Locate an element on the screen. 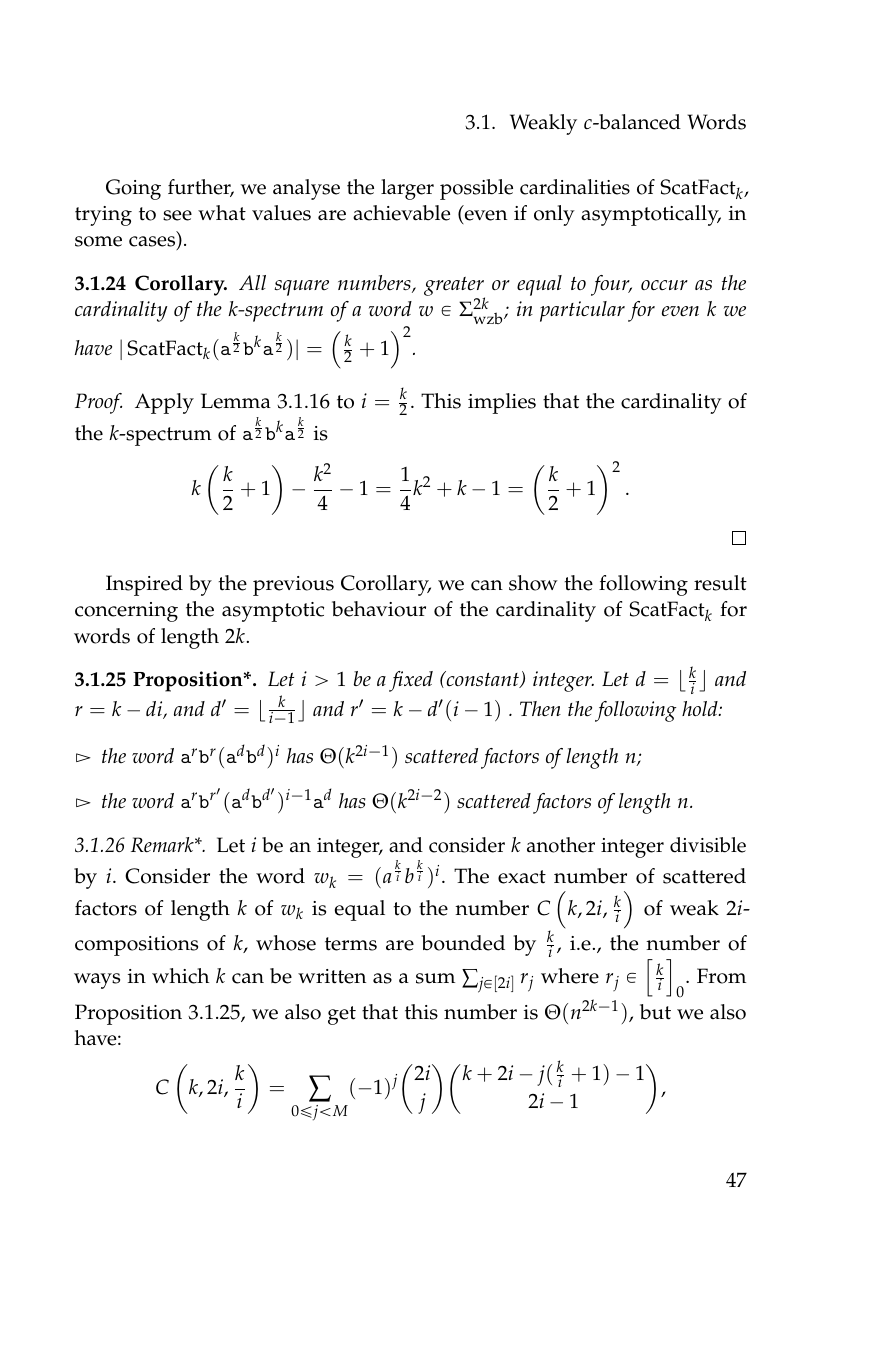  see is located at coordinates (177, 215).
